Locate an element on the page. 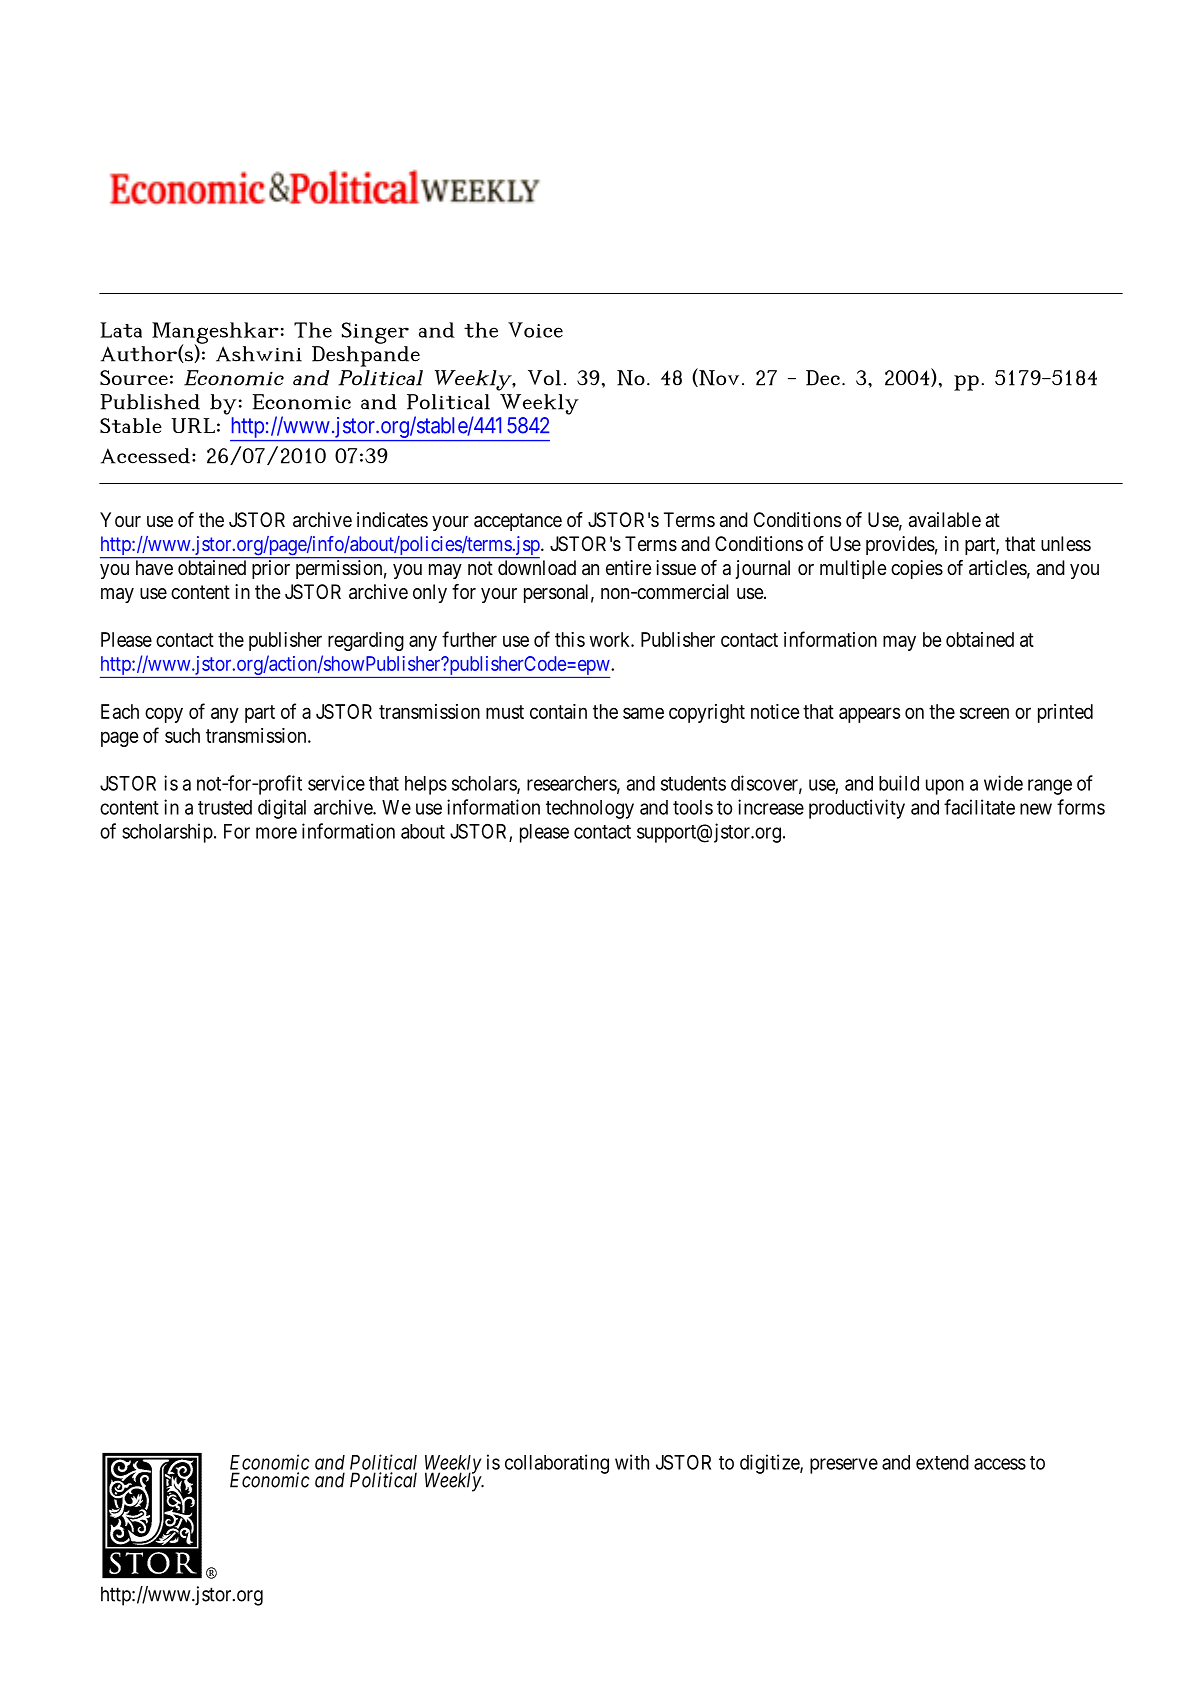 The width and height of the document is (1188, 1681). Dec is located at coordinates (823, 378).
